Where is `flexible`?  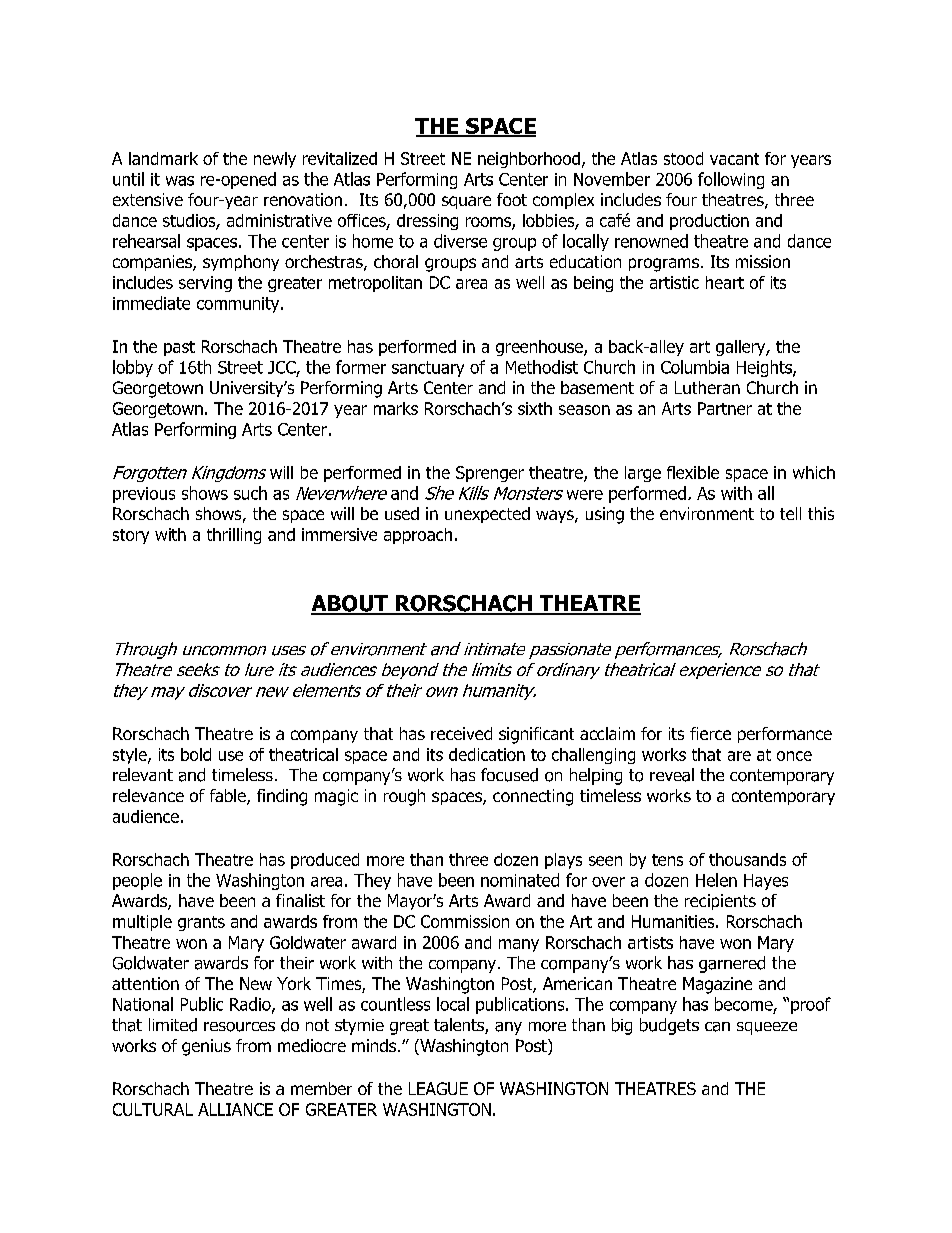
flexible is located at coordinates (693, 472).
